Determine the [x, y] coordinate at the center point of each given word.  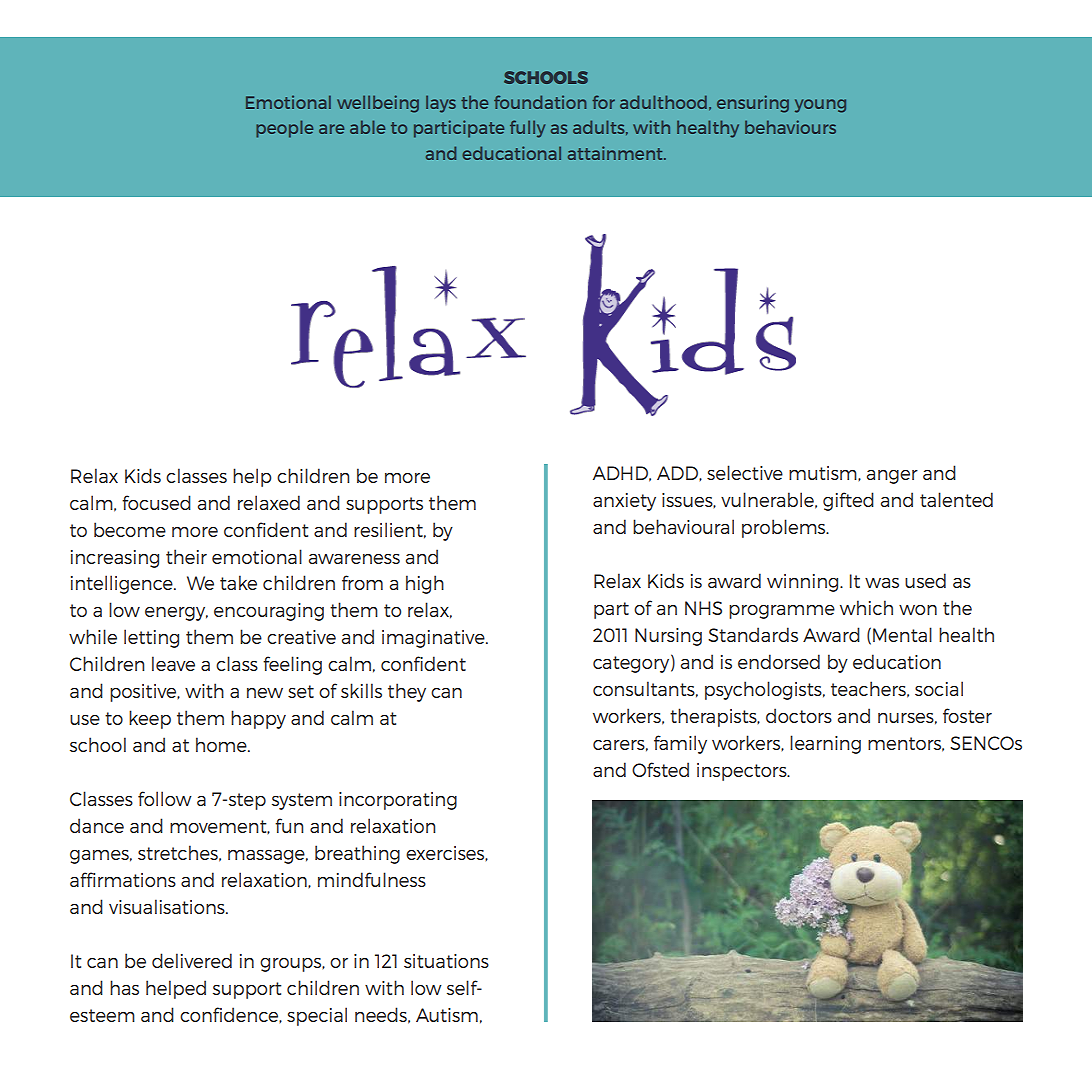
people [284, 129]
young [820, 106]
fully [527, 129]
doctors [799, 715]
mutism [824, 473]
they [407, 692]
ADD [678, 473]
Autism [447, 1015]
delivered [192, 960]
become [130, 529]
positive [144, 693]
